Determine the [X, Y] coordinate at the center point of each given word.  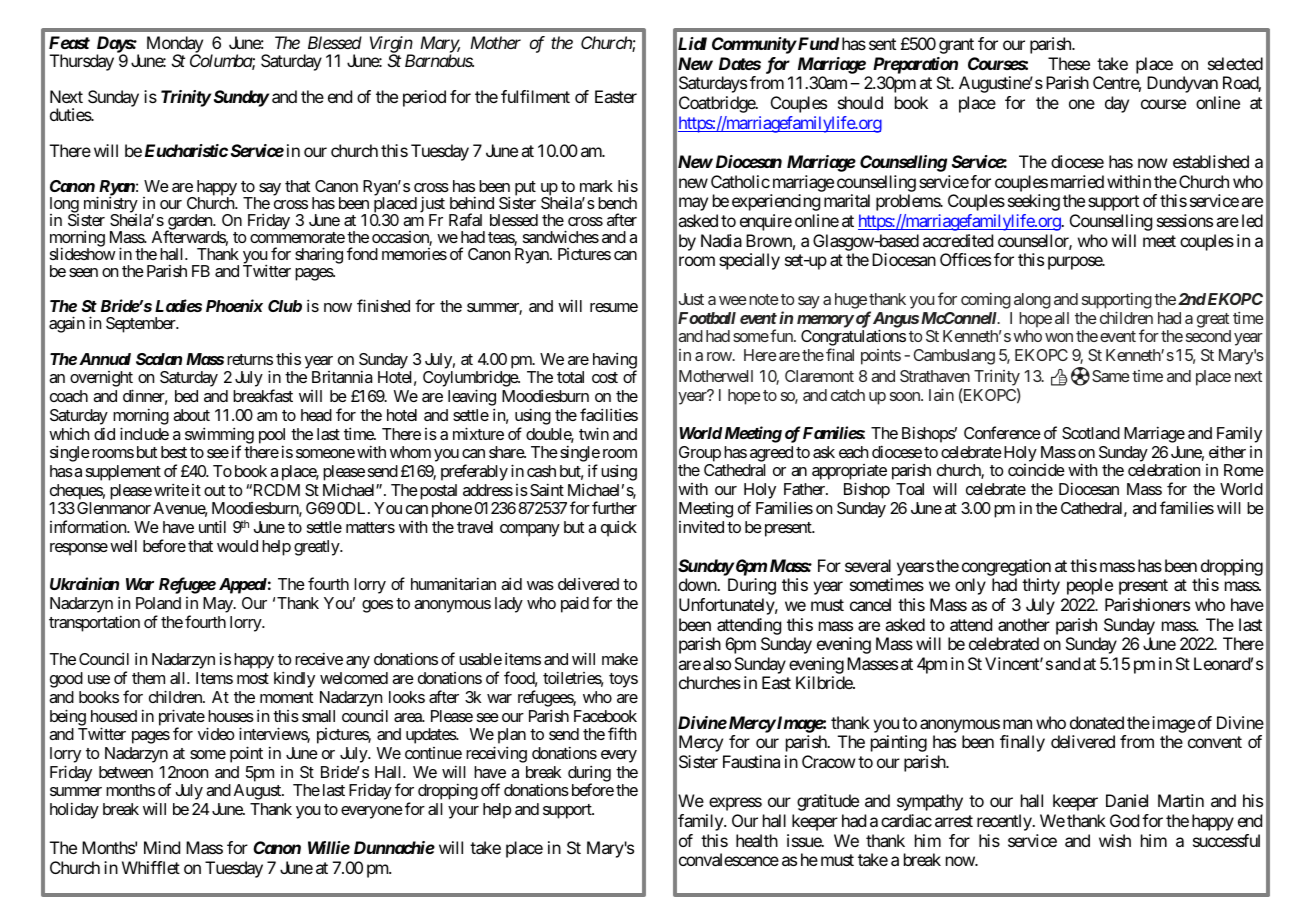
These [1069, 63]
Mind [162, 847]
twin [594, 433]
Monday [175, 46]
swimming [219, 436]
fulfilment [535, 96]
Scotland [1091, 433]
